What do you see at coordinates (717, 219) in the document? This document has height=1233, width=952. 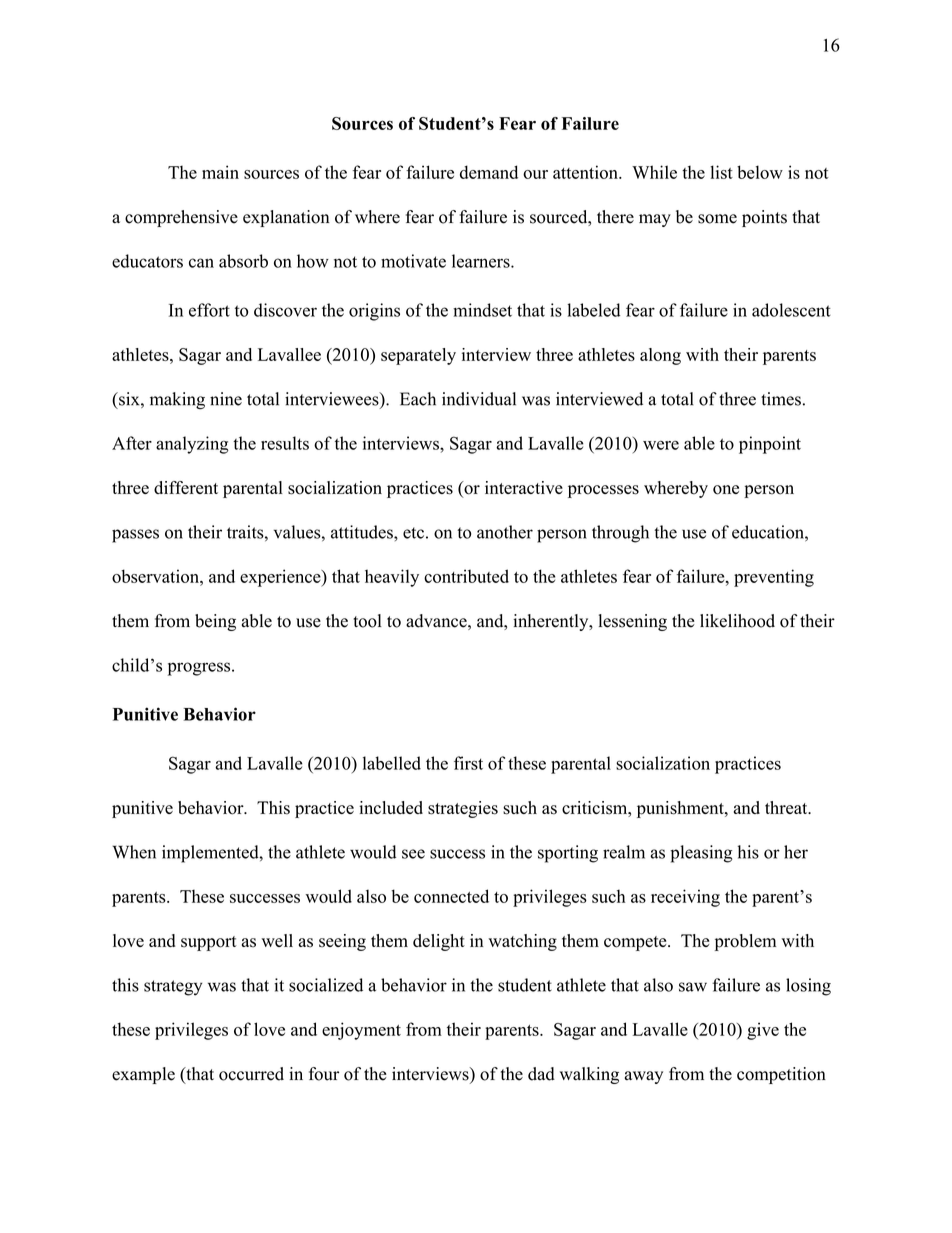 I see `some` at bounding box center [717, 219].
